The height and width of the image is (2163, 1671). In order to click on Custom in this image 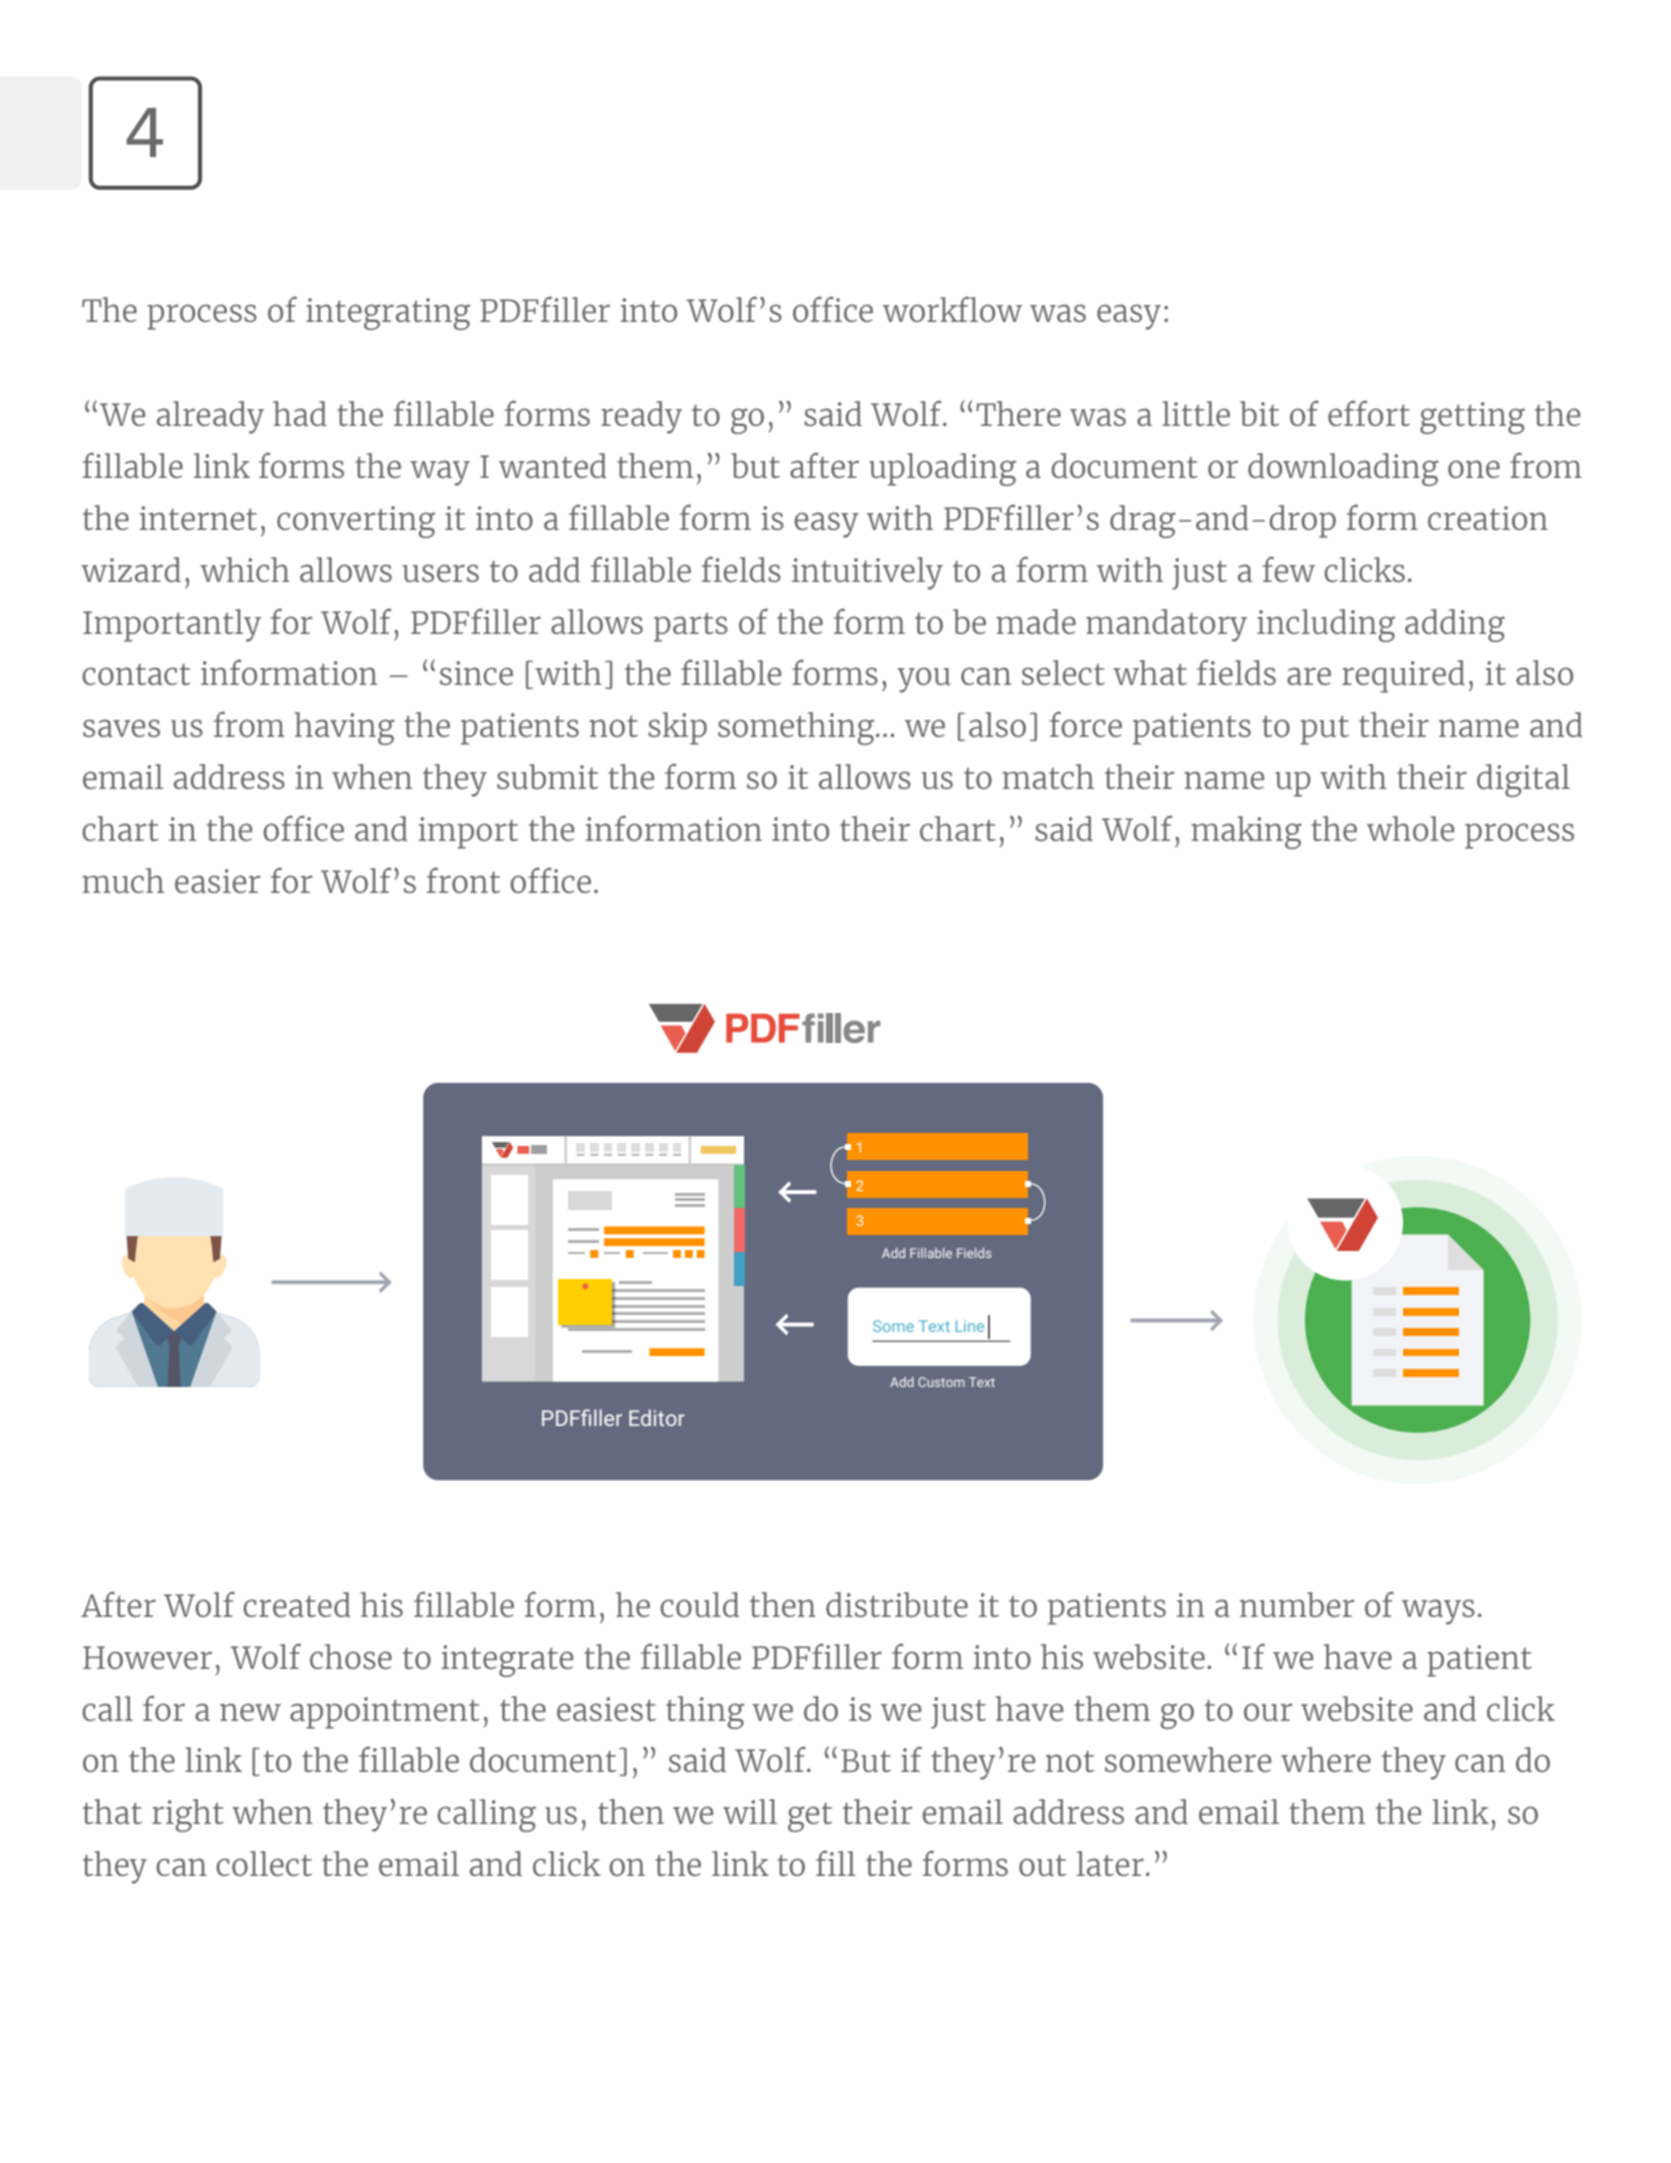, I will do `click(941, 1382)`.
